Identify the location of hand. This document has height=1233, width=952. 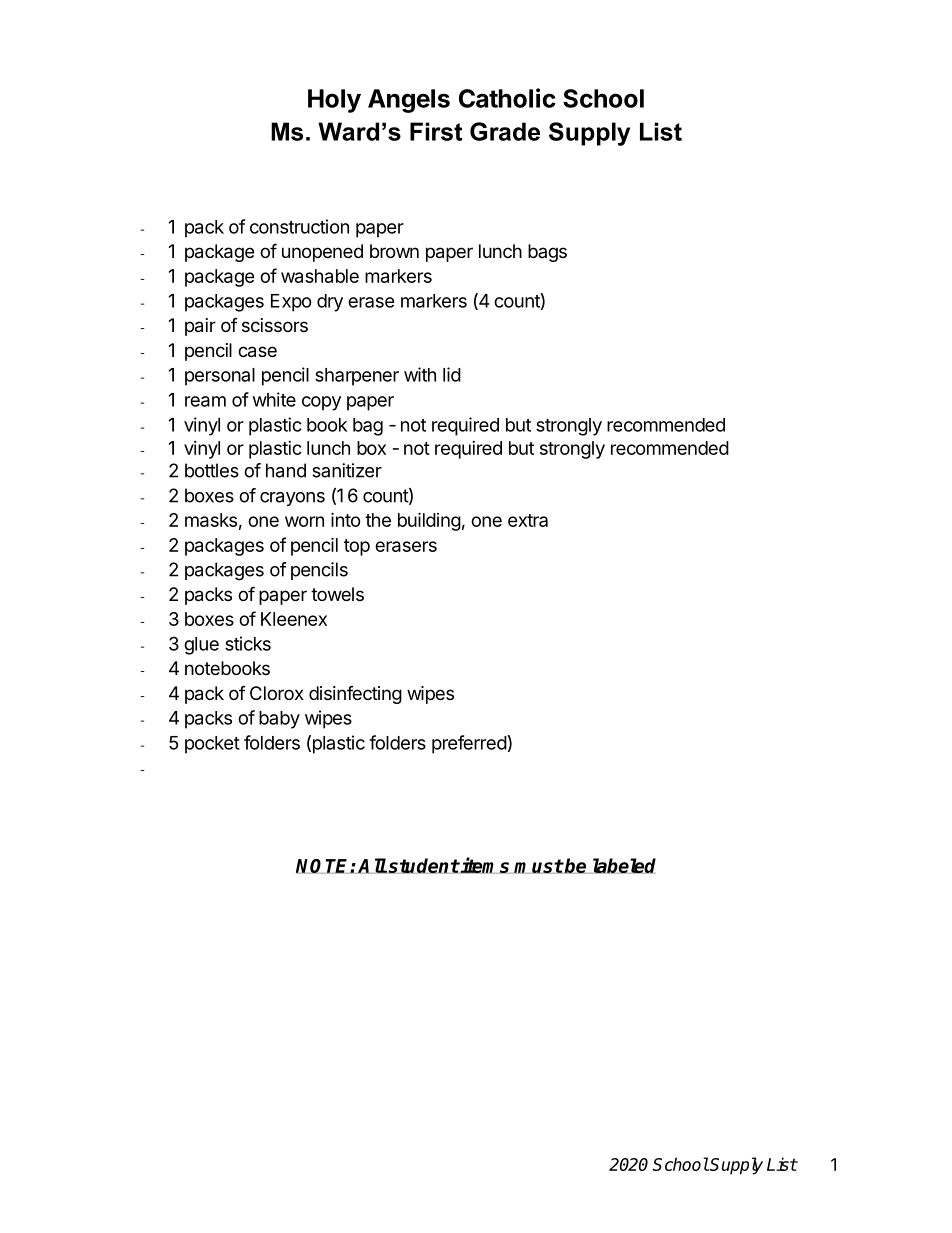
(286, 470).
